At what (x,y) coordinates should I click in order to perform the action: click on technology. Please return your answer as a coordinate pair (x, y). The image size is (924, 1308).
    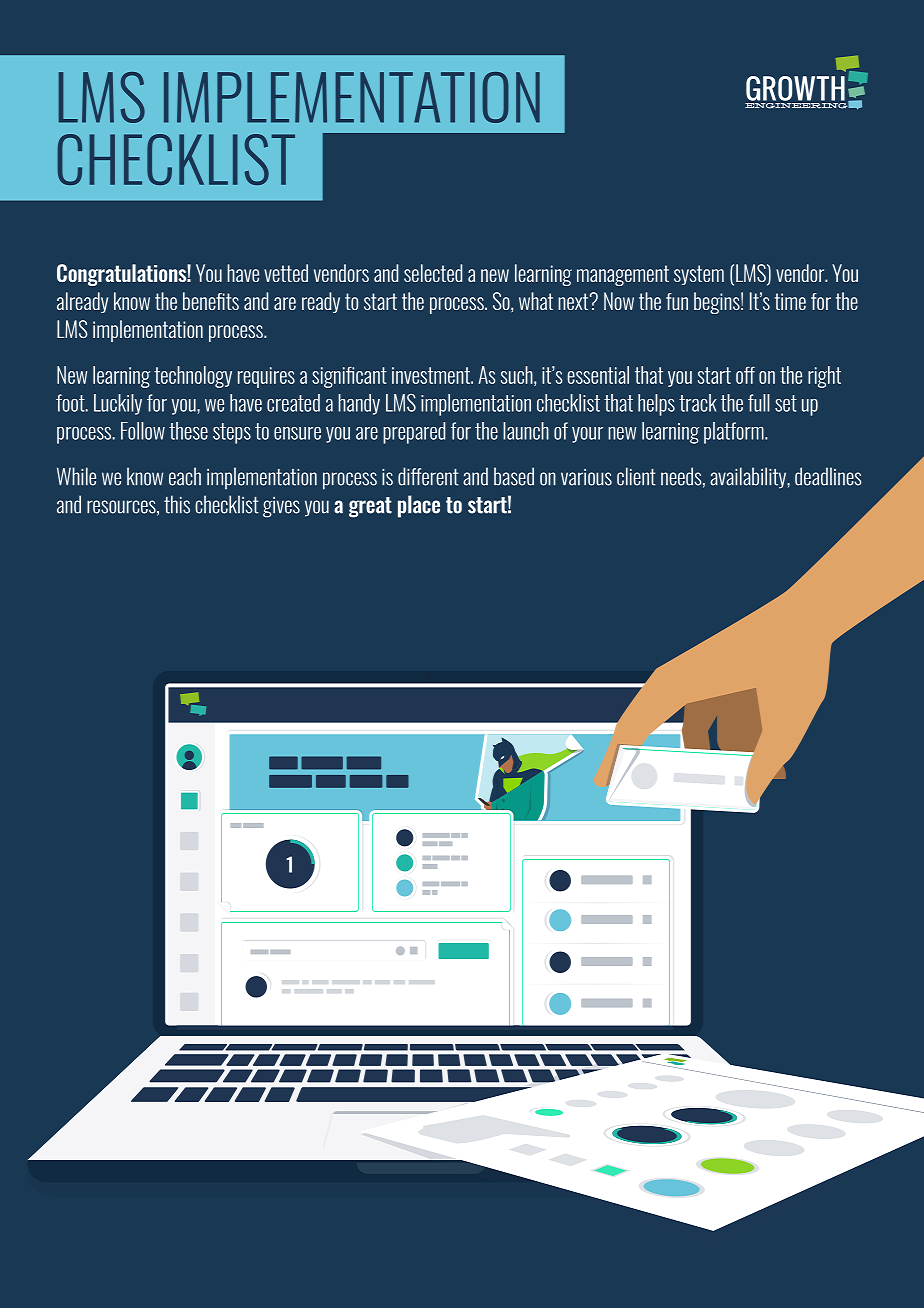
    Looking at the image, I should click on (193, 377).
